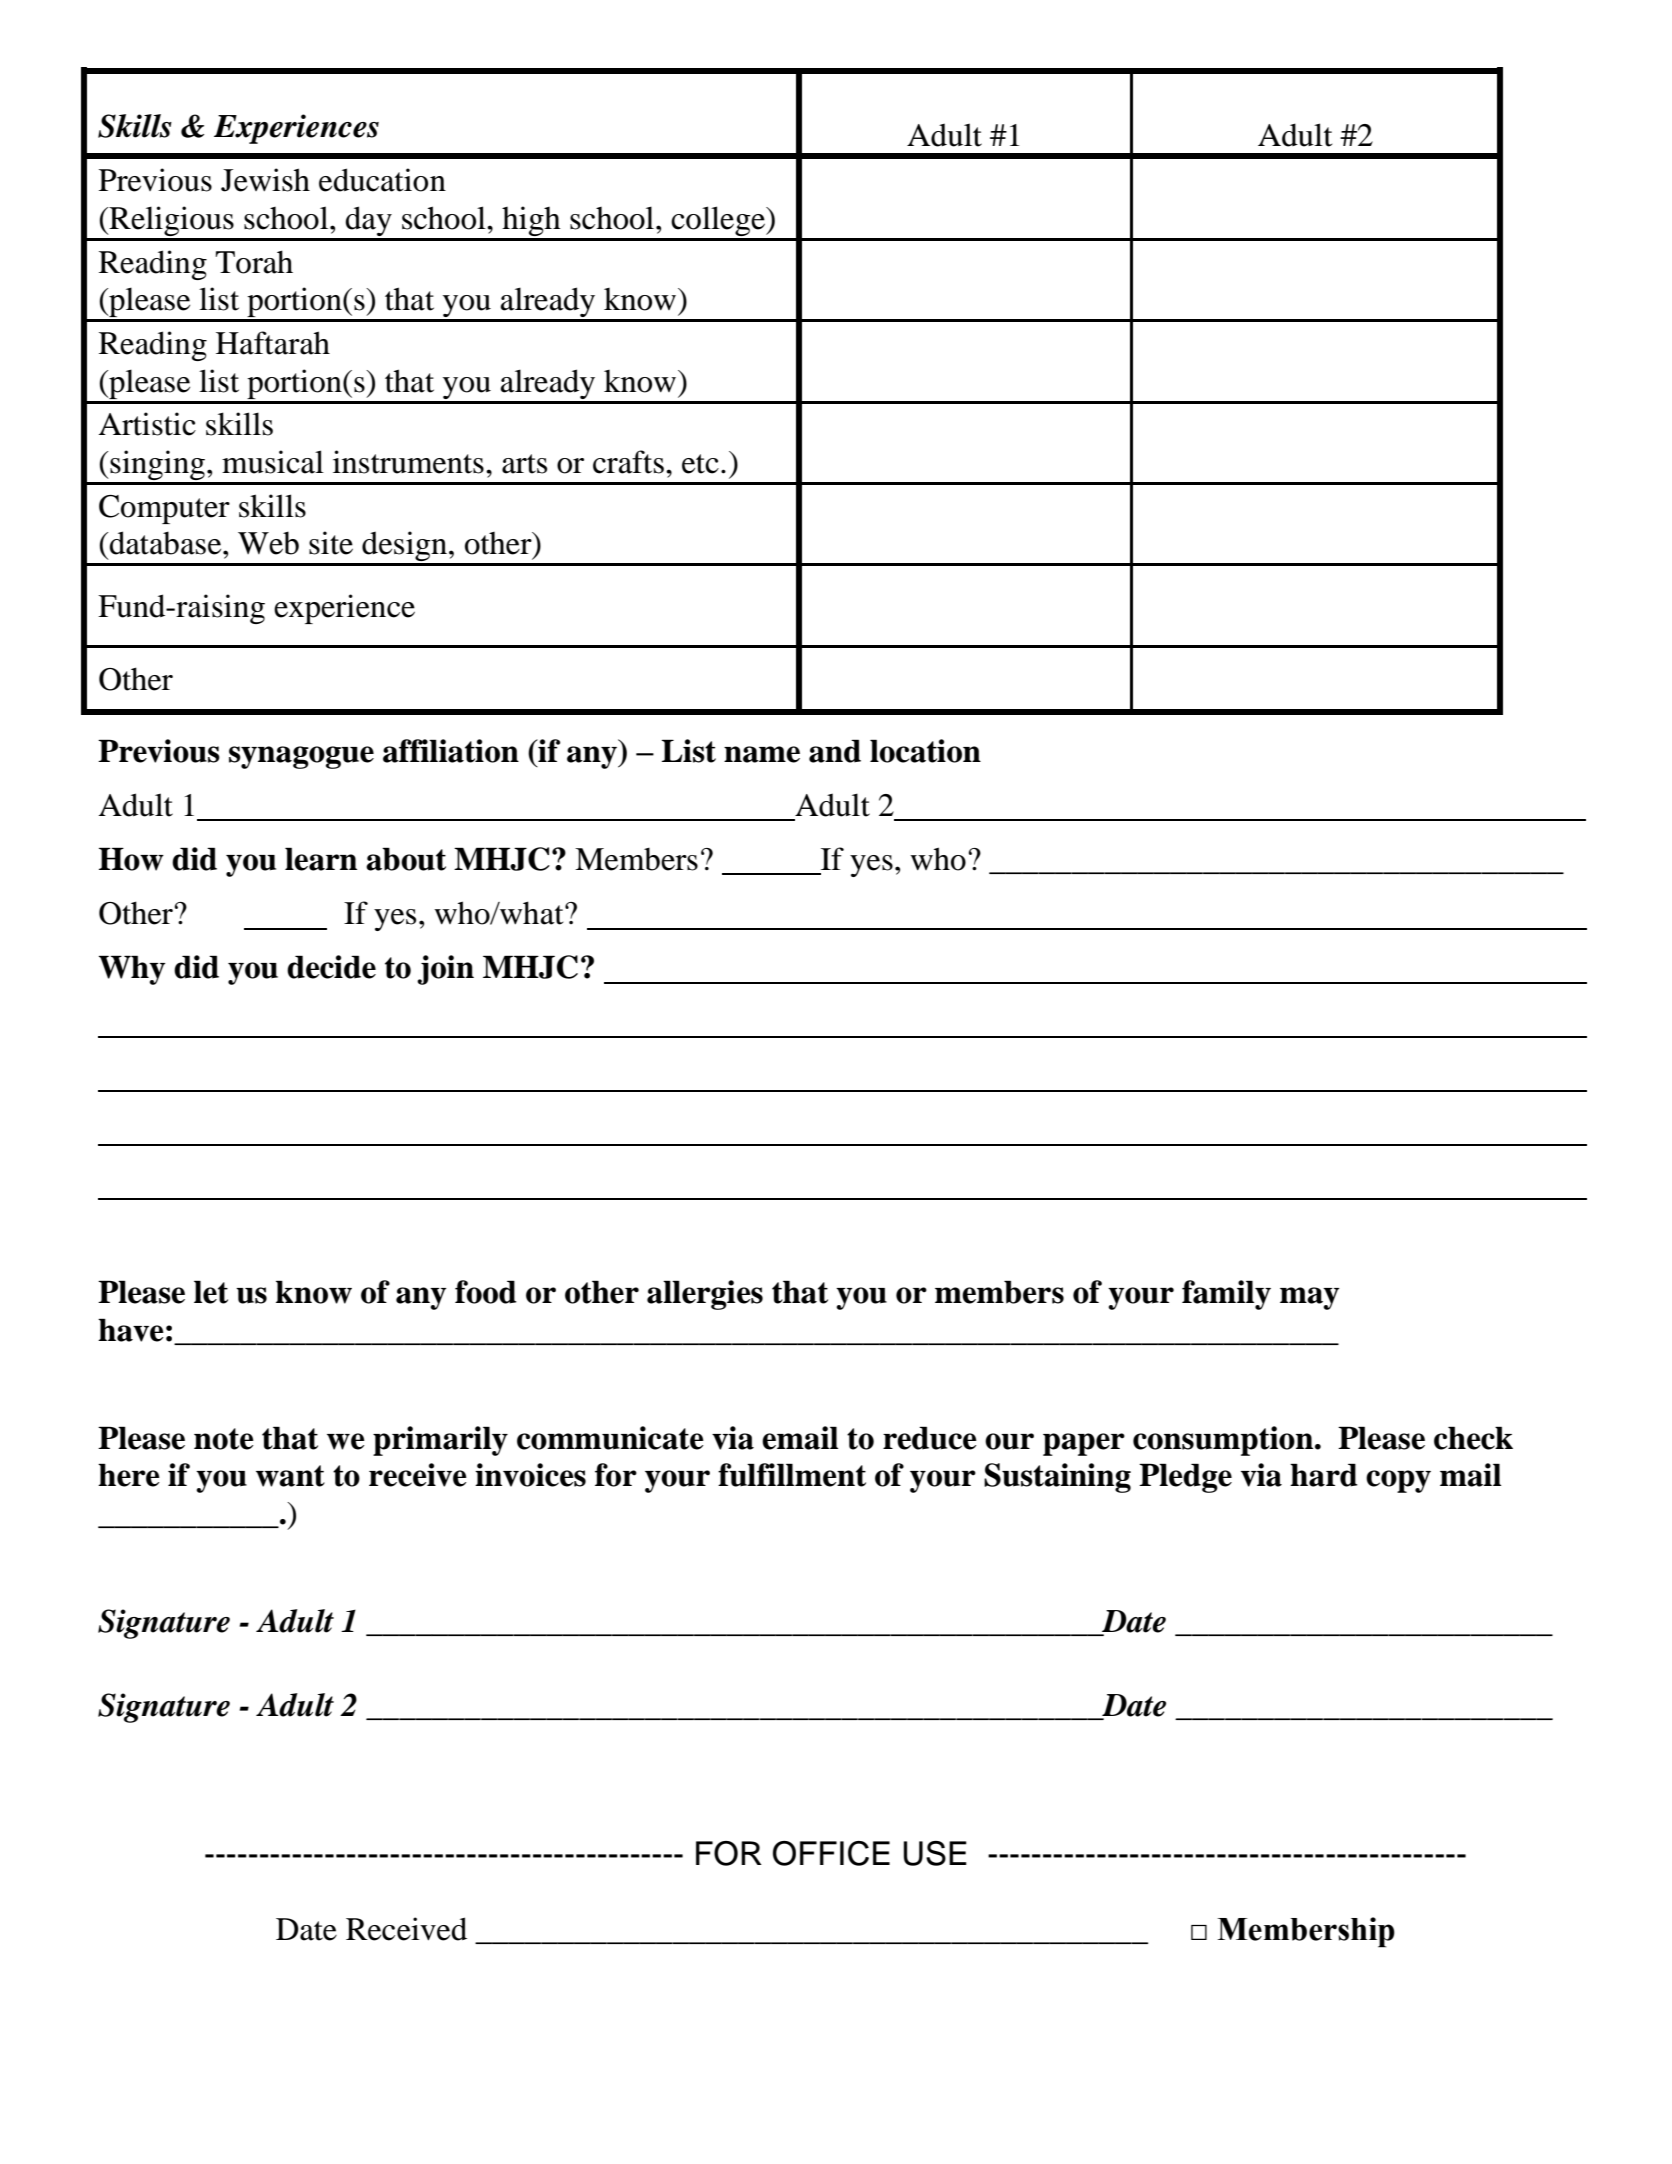 This document has height=2164, width=1672. I want to click on want, so click(290, 1476).
